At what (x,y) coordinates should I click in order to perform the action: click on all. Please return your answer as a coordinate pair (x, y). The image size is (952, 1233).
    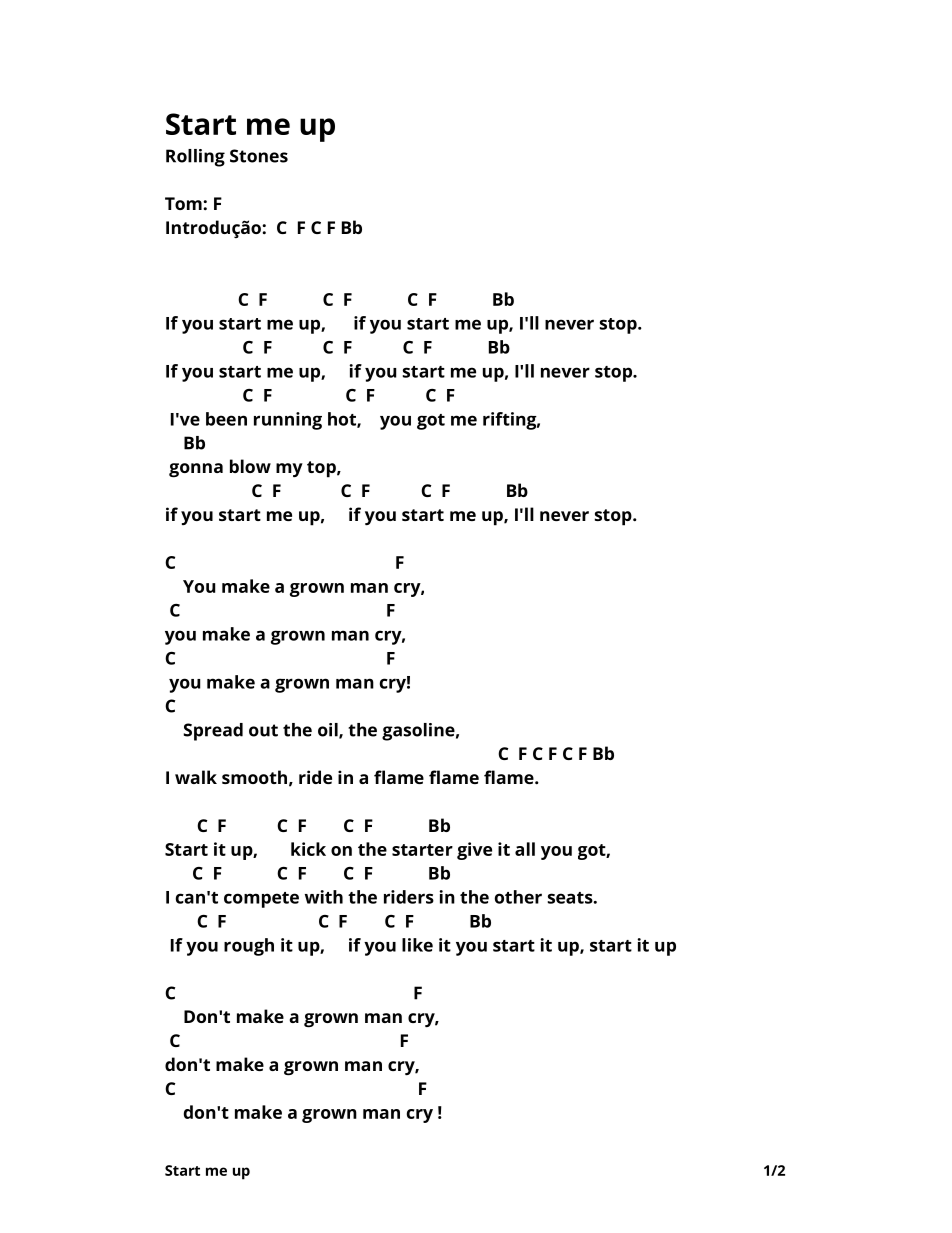
    Looking at the image, I should click on (525, 849).
